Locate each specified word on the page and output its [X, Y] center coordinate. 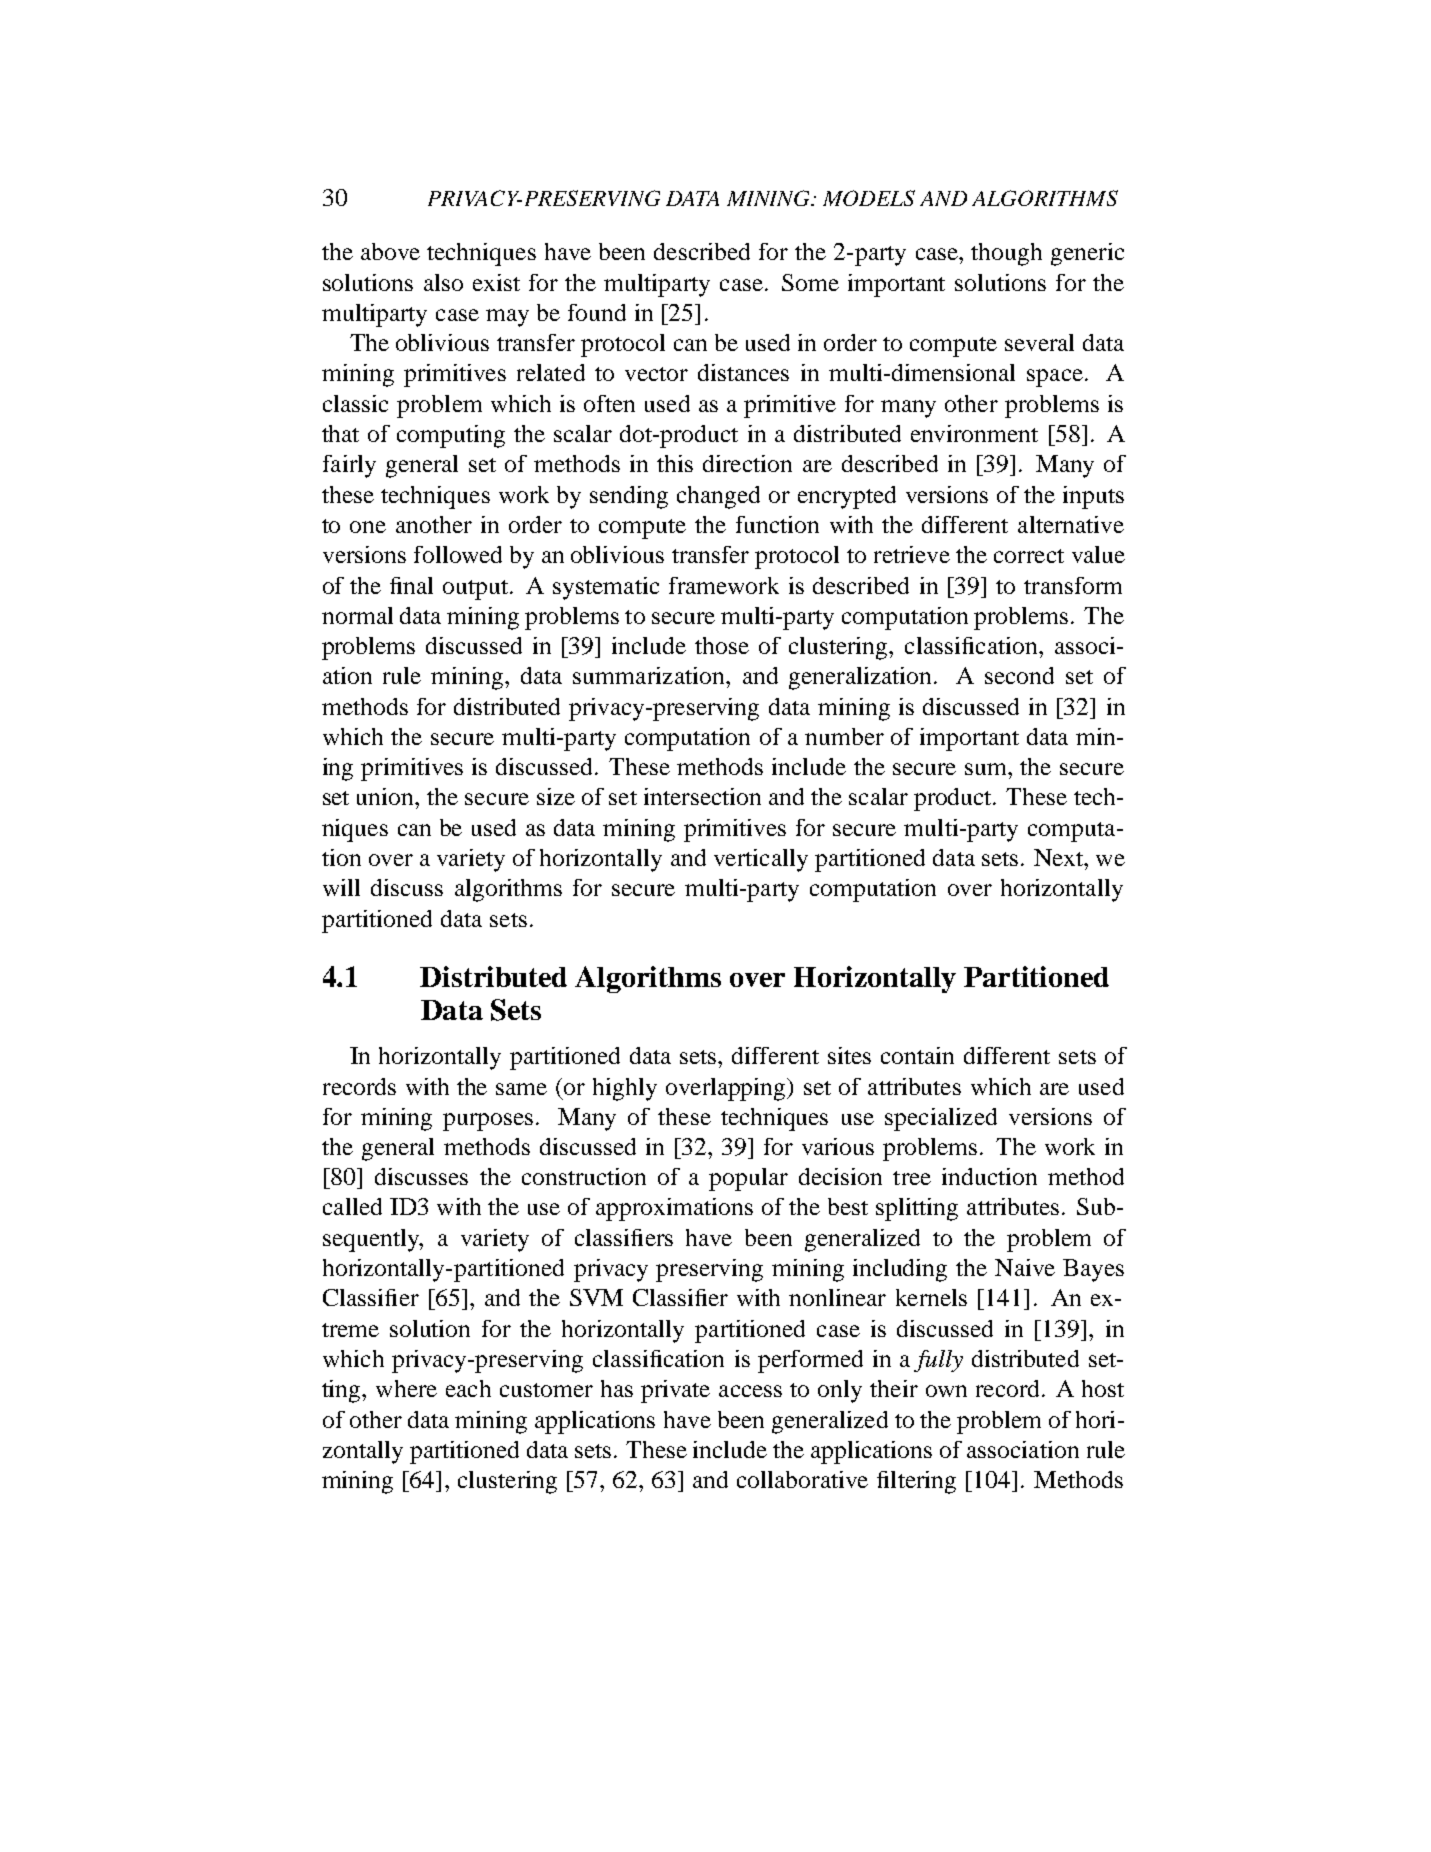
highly [625, 1089]
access [750, 1391]
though [1006, 254]
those [722, 645]
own [946, 1391]
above [390, 251]
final [411, 585]
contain [917, 1055]
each [468, 1388]
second [1019, 675]
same [521, 1089]
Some [810, 282]
